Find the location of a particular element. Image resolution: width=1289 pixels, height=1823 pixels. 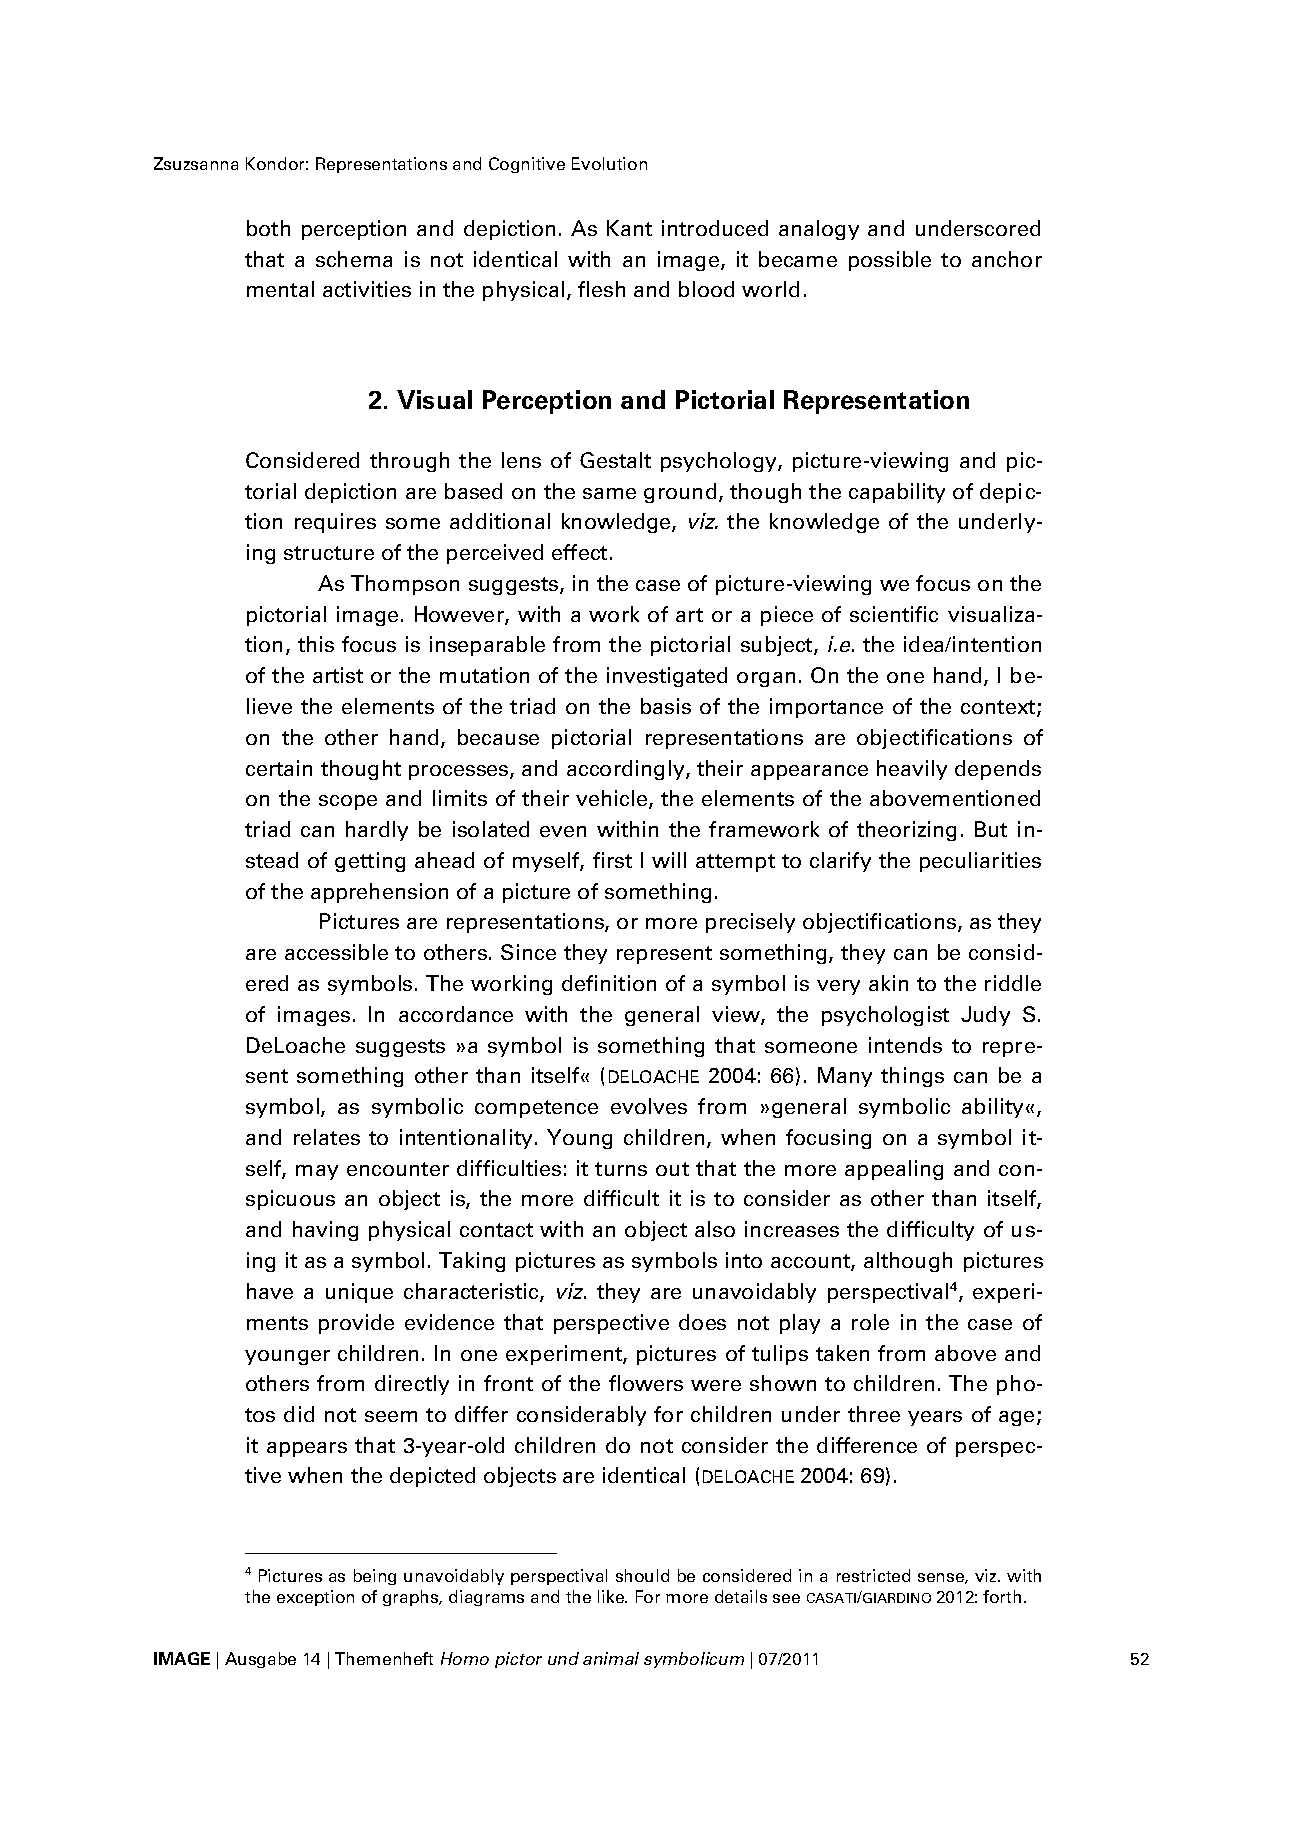

accessible is located at coordinates (336, 952).
